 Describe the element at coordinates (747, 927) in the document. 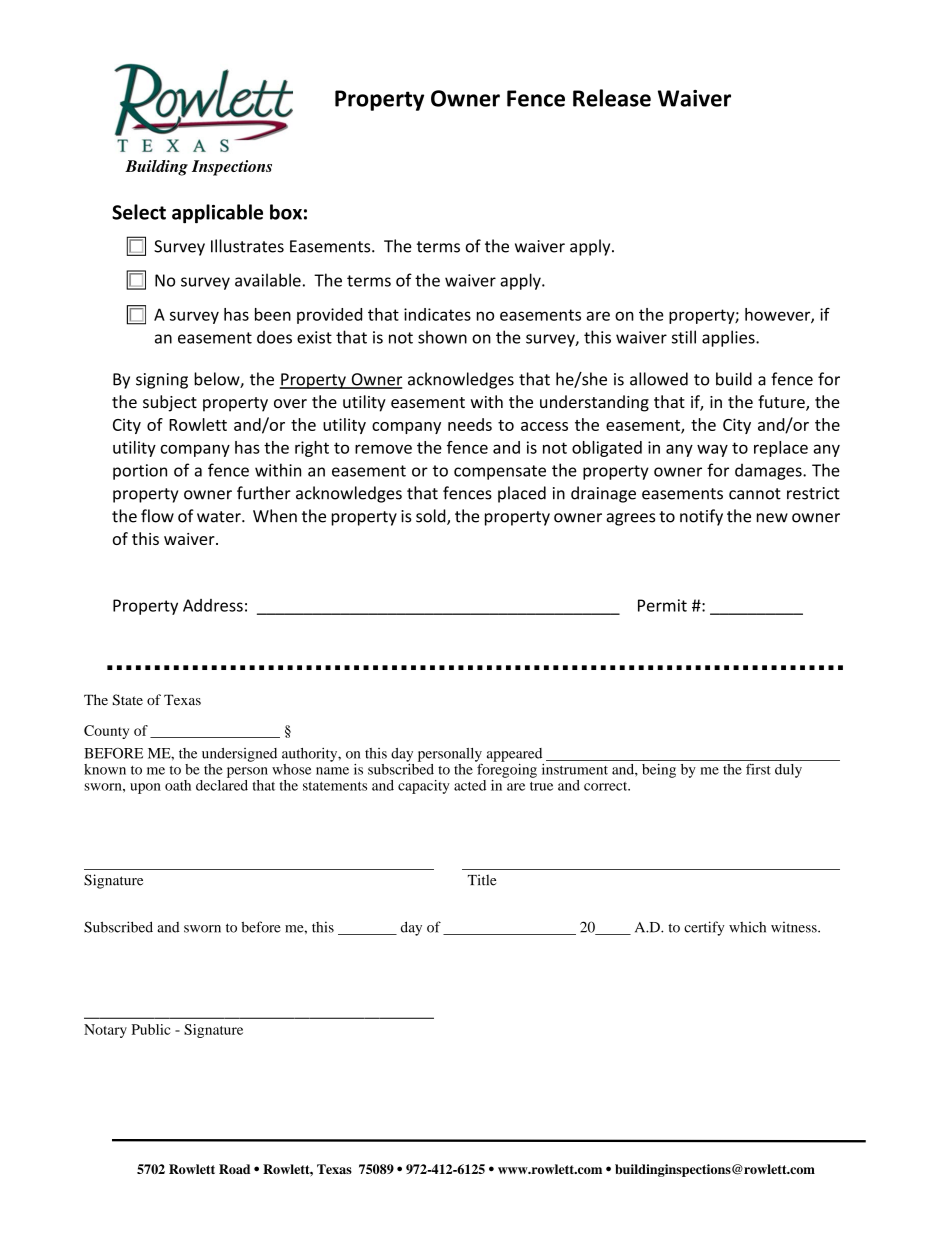

I see `which` at that location.
